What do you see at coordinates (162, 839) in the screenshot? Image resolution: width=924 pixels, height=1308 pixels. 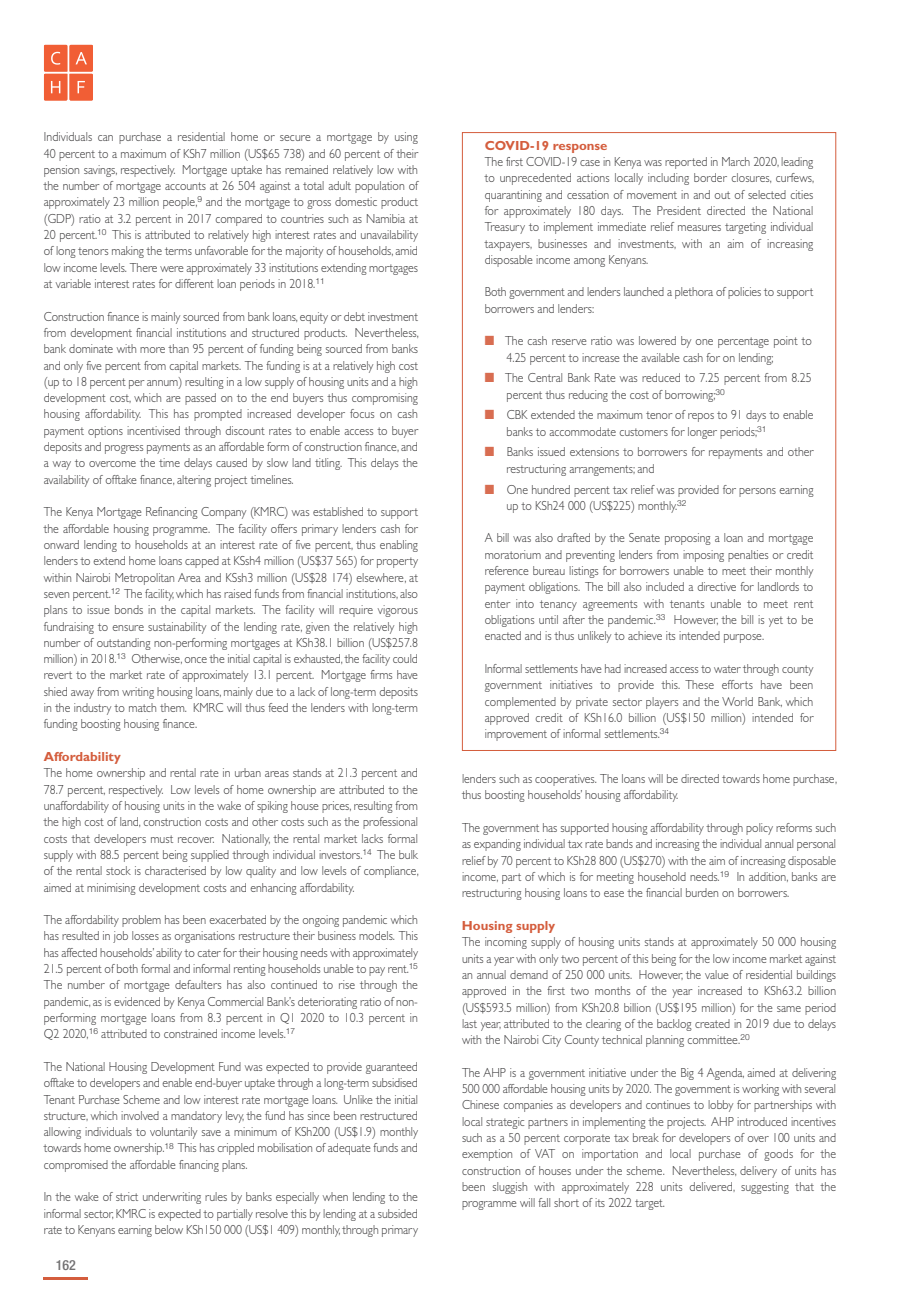 I see `must` at bounding box center [162, 839].
